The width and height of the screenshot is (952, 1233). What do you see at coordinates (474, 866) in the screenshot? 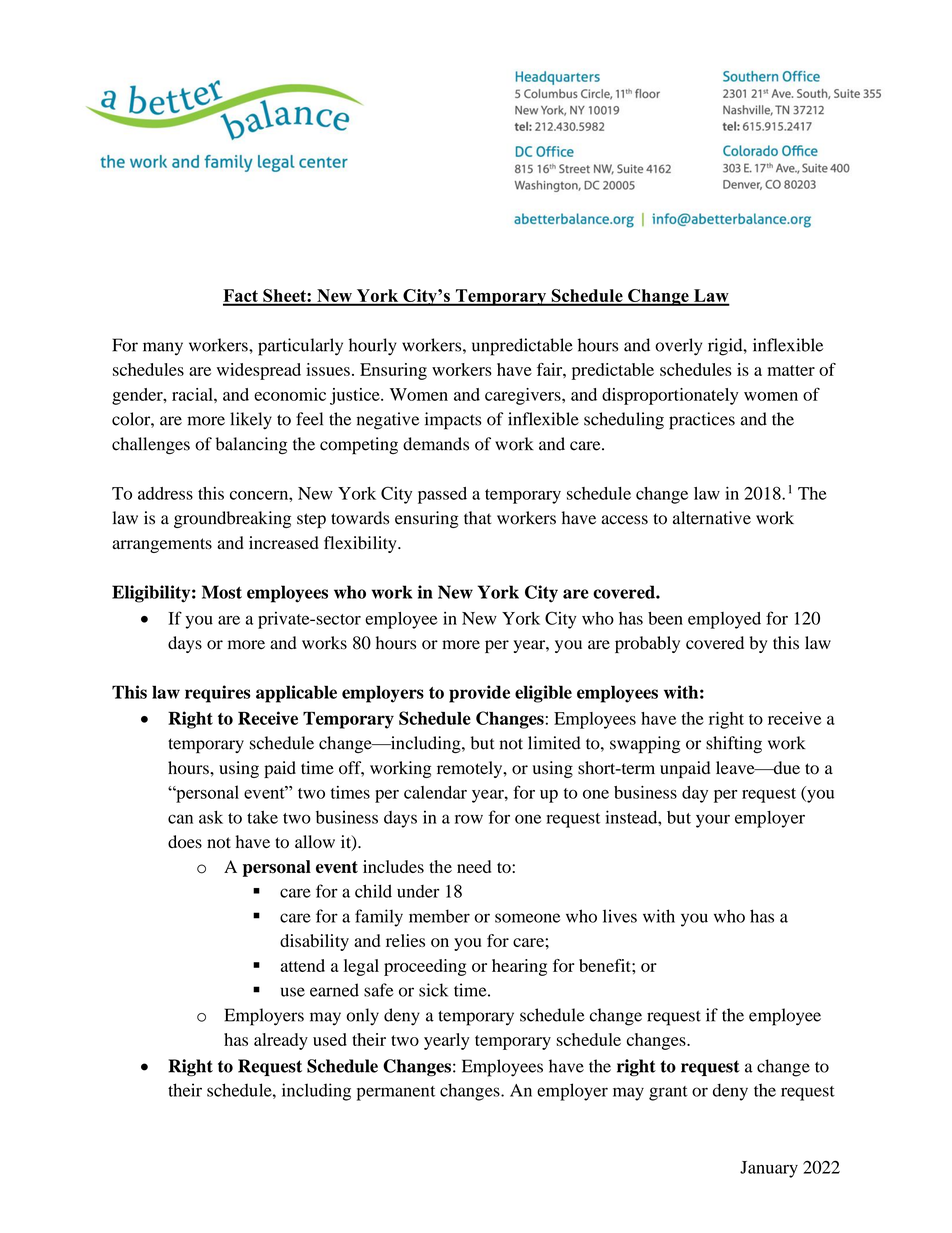
I see `need` at bounding box center [474, 866].
